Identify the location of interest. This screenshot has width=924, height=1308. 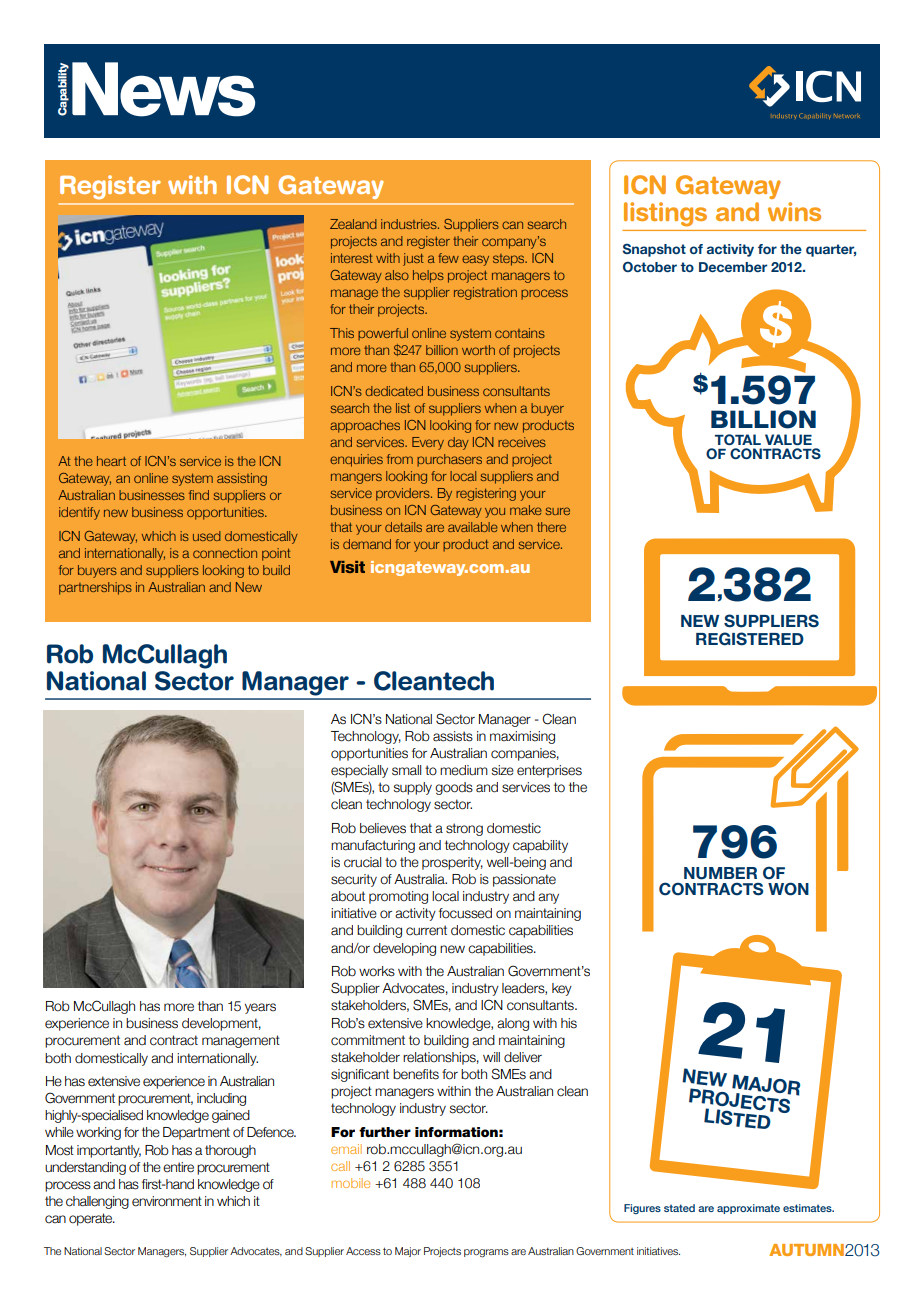
(352, 258).
